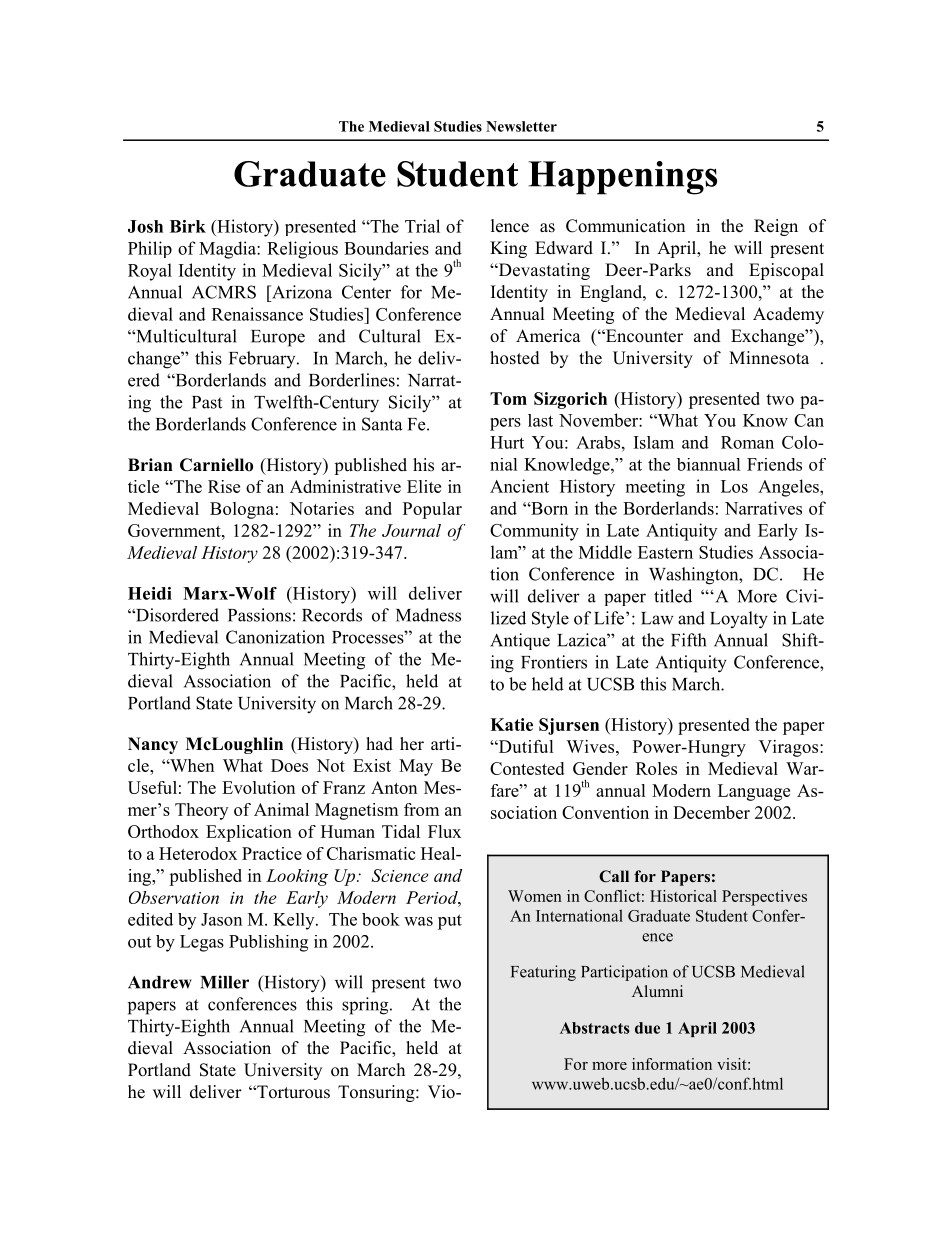 Image resolution: width=952 pixels, height=1233 pixels. What do you see at coordinates (366, 1006) in the document?
I see `spring` at bounding box center [366, 1006].
